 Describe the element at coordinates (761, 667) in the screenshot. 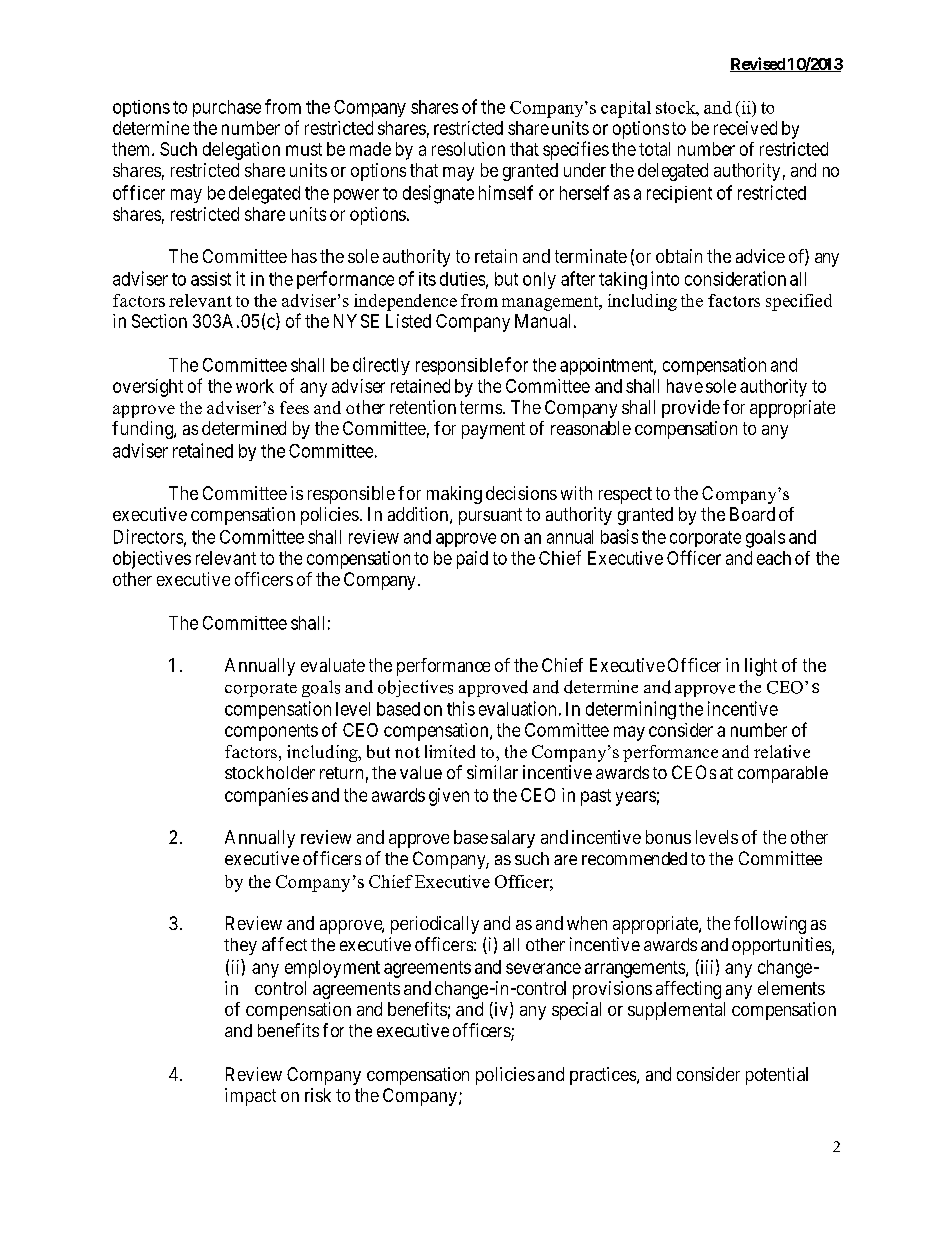

I see `light` at that location.
